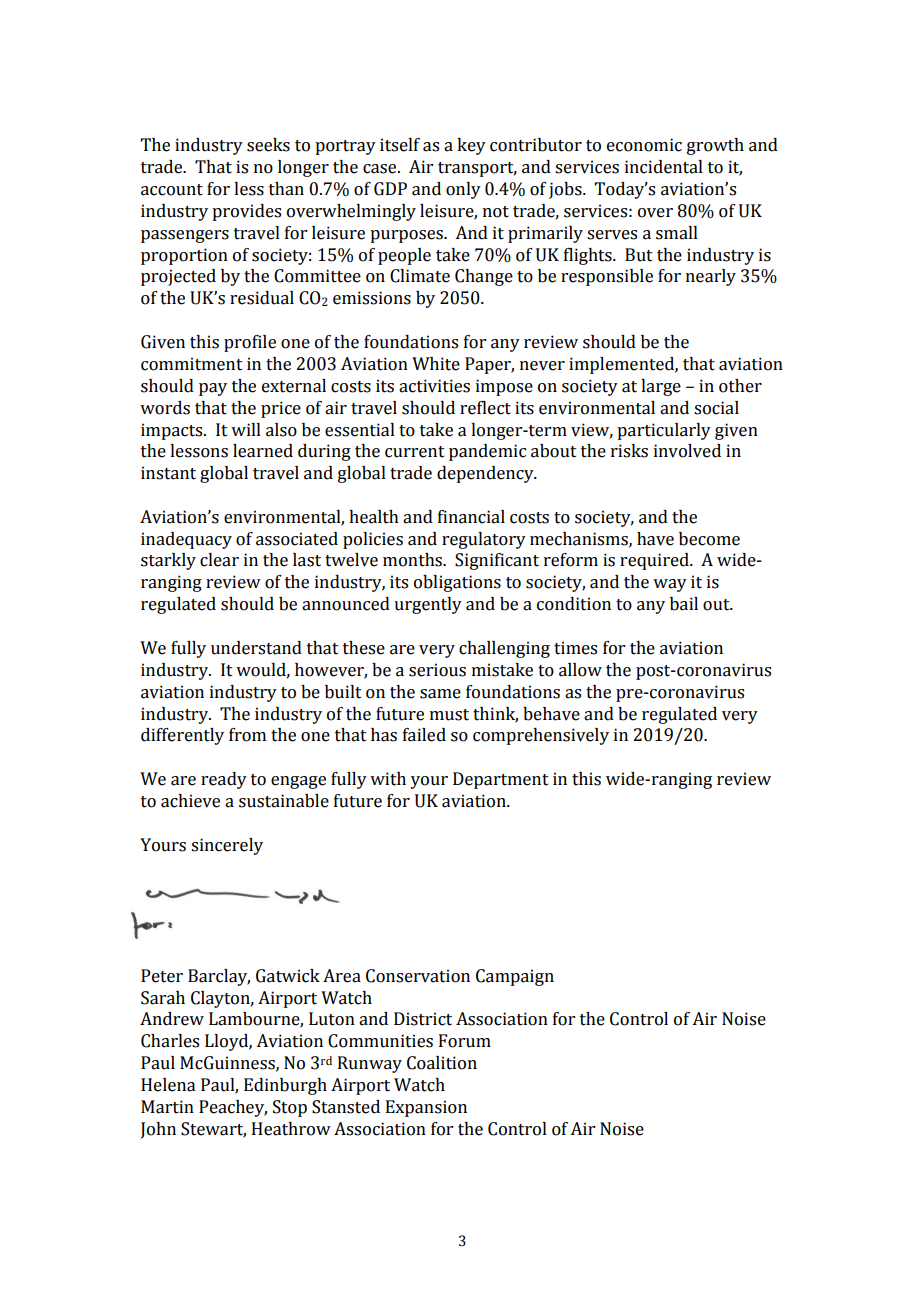 The image size is (924, 1308). Describe the element at coordinates (684, 604) in the page. I see `bail` at that location.
